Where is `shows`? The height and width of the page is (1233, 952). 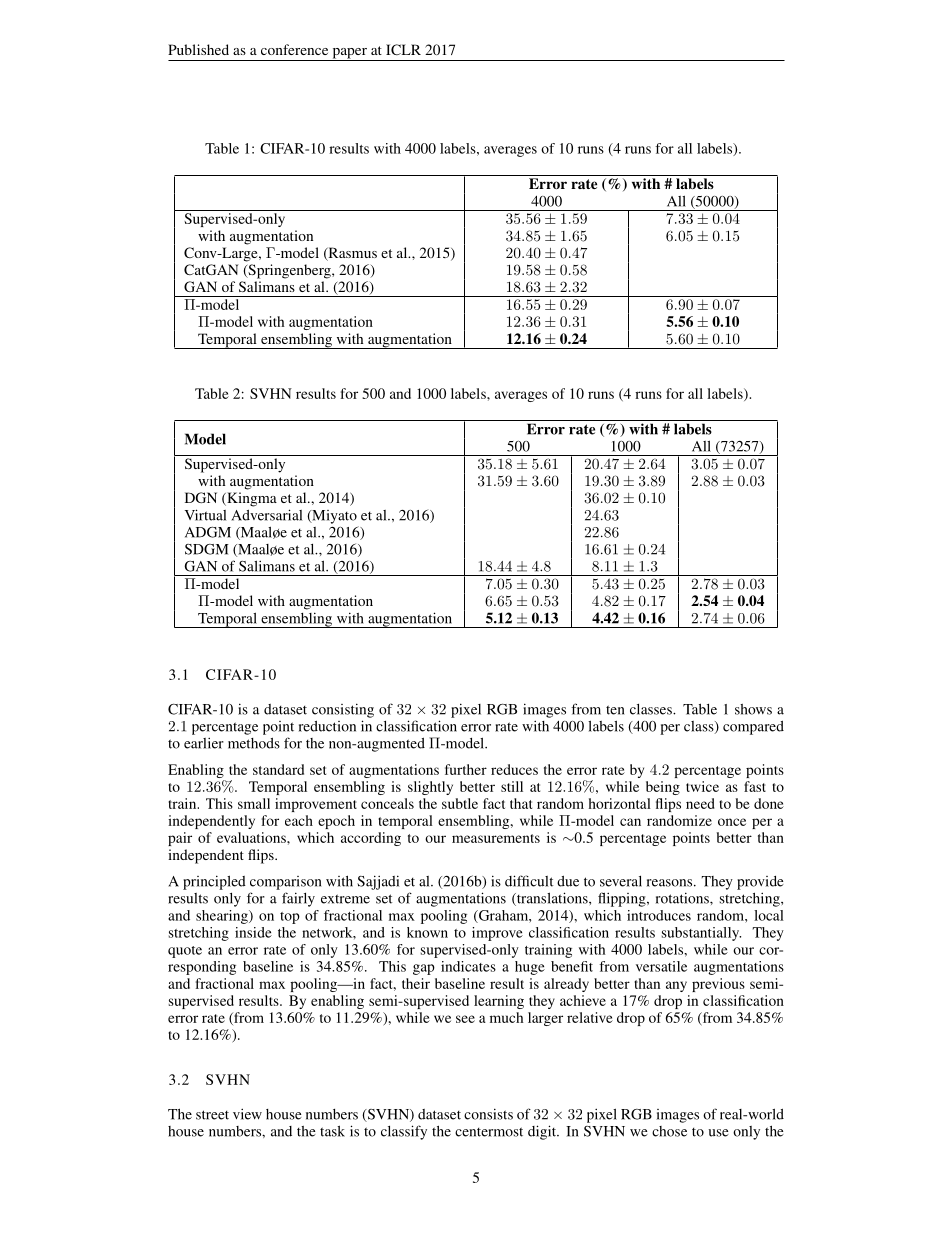
shows is located at coordinates (753, 709).
